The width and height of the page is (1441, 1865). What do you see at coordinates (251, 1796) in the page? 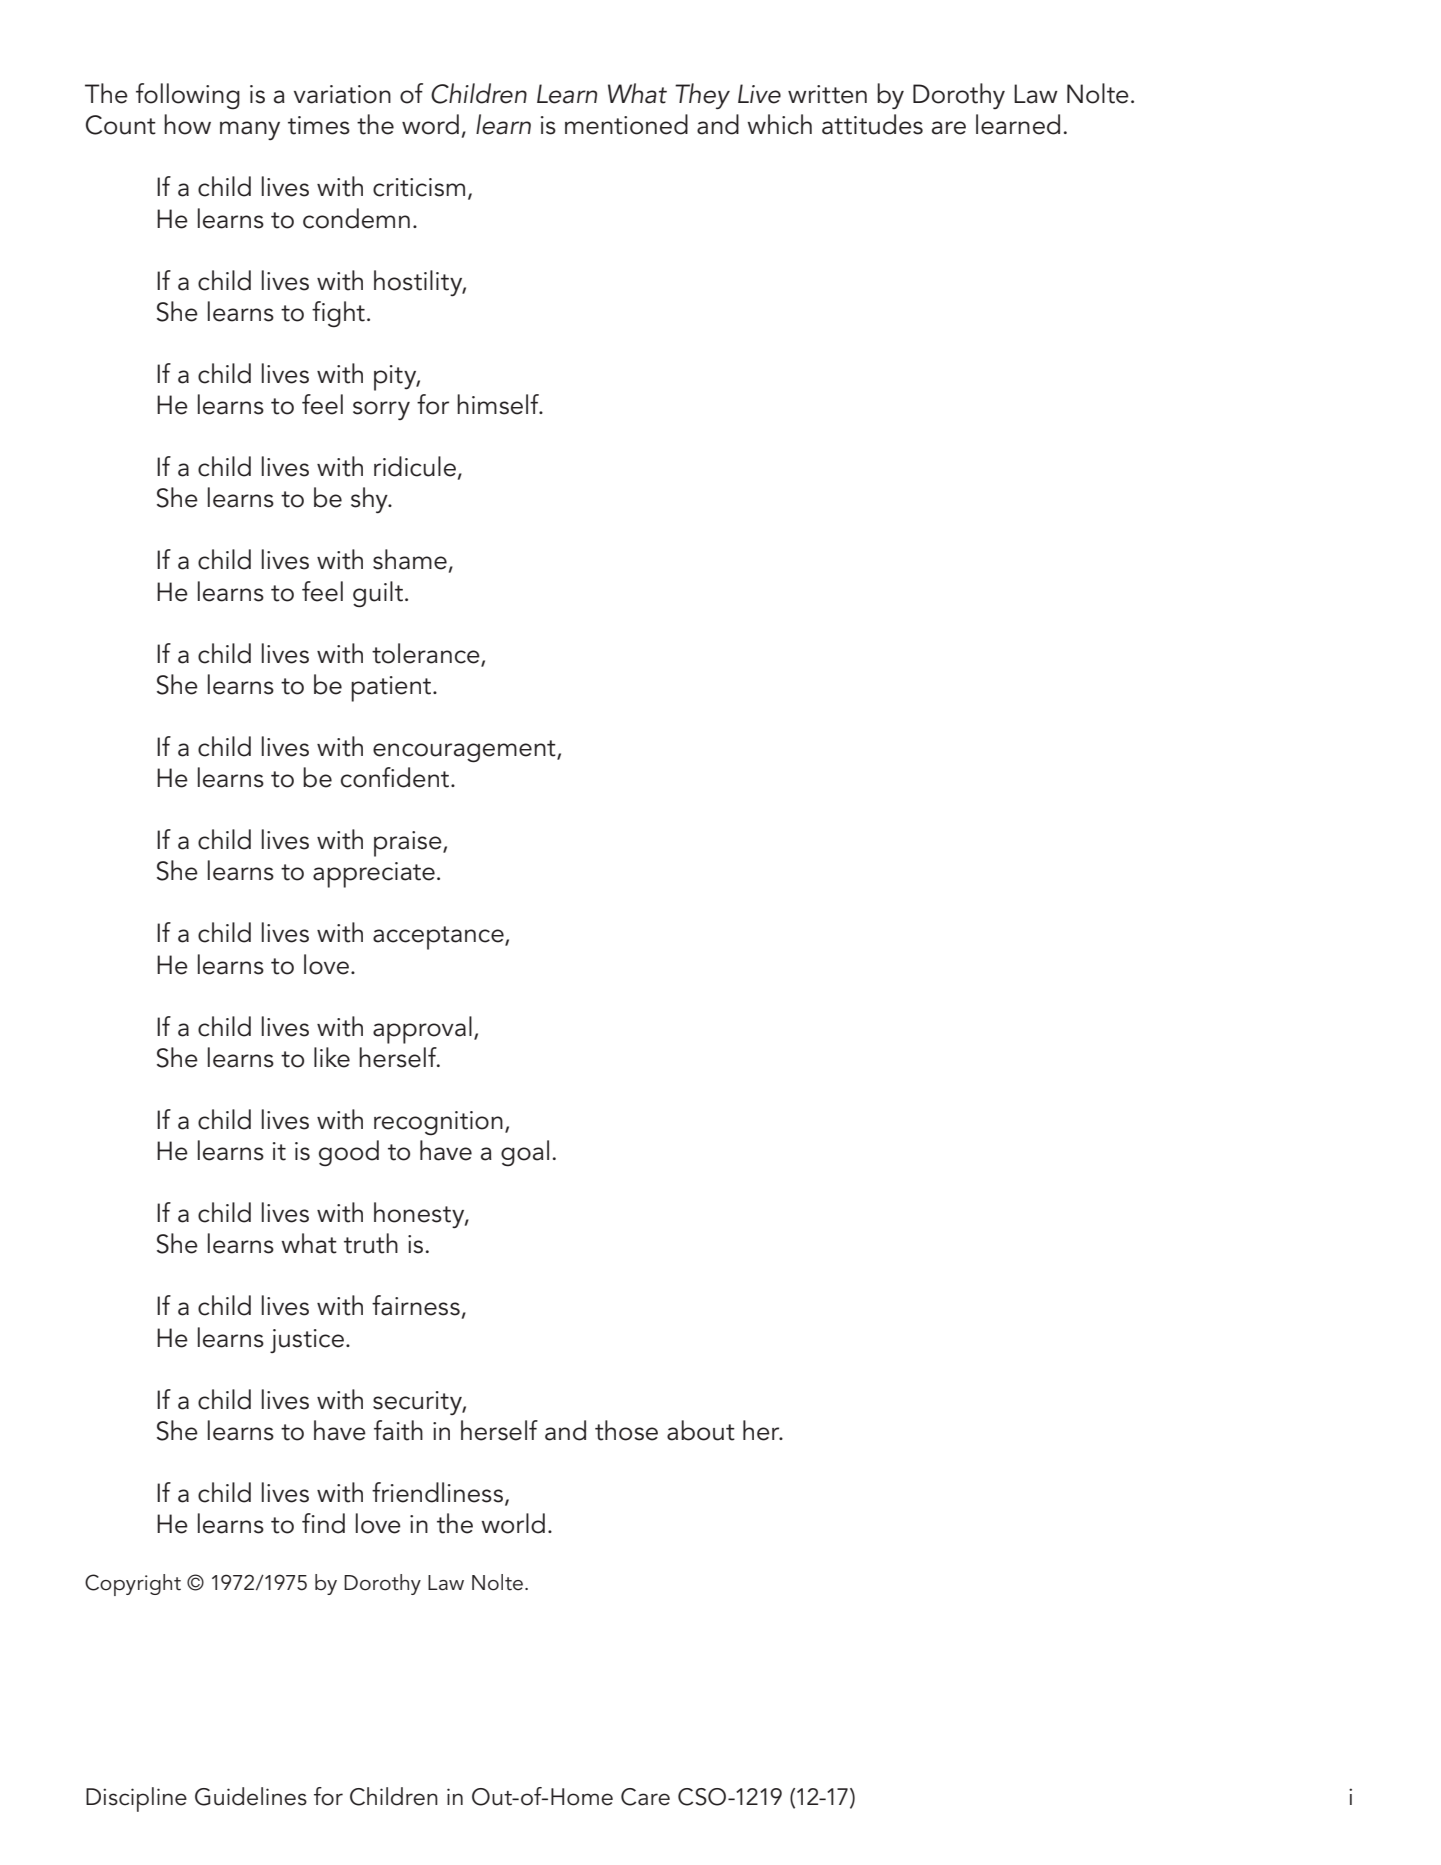
I see `Guidelines` at bounding box center [251, 1796].
